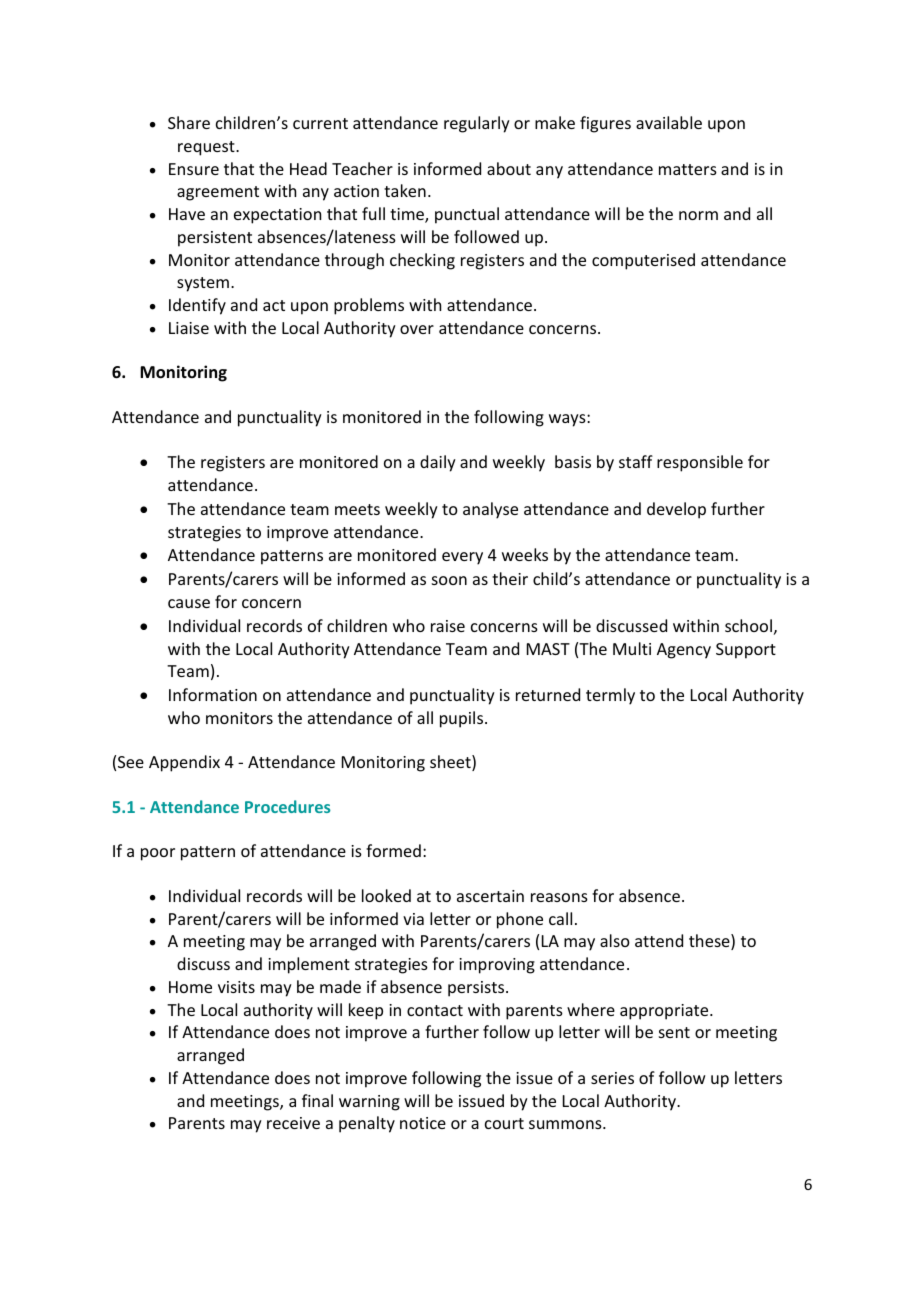 This page has width=924, height=1308. I want to click on ascertain, so click(490, 896).
